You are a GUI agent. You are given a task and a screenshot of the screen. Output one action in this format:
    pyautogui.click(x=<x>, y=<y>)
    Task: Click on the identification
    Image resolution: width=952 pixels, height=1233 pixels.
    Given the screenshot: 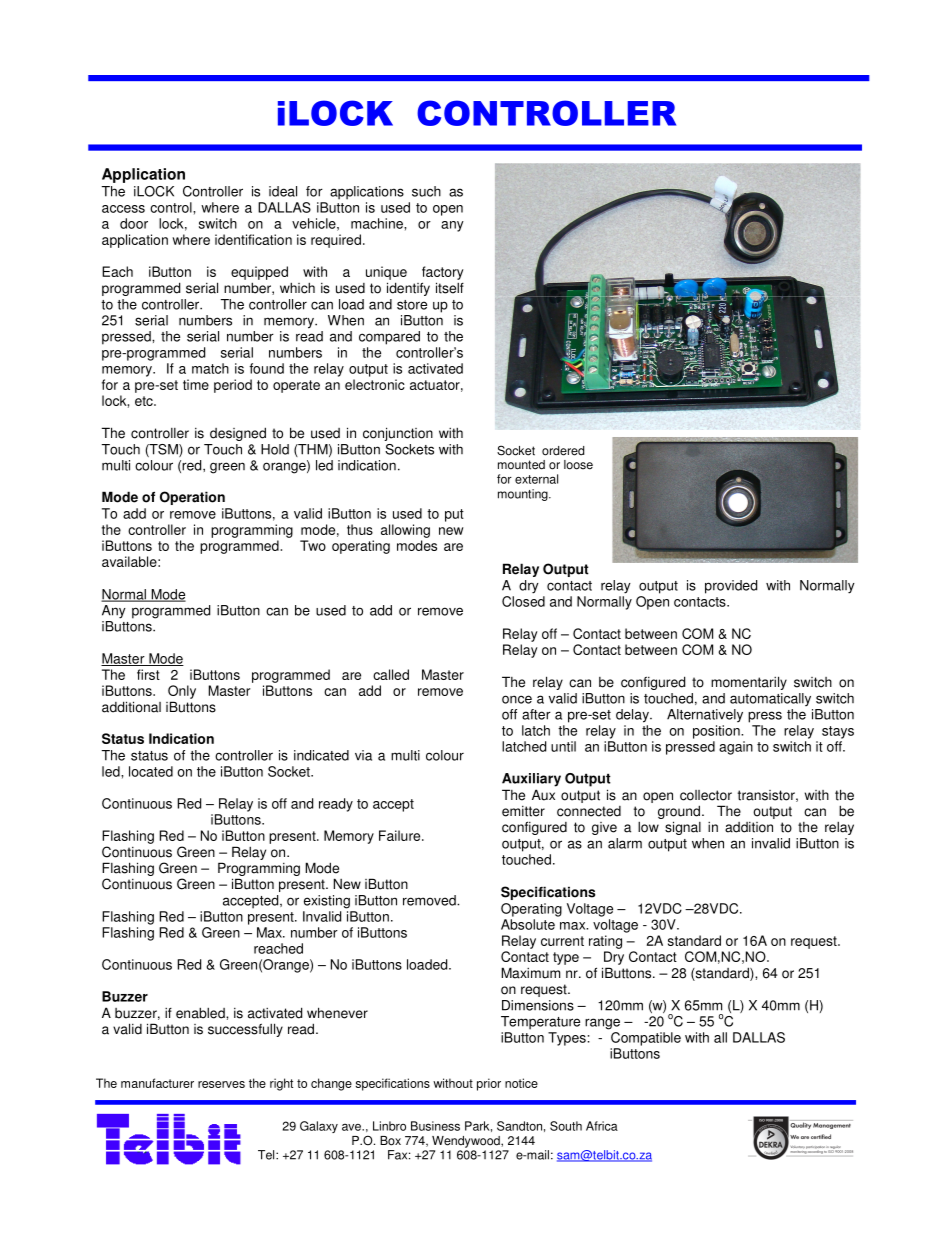 What is the action you would take?
    pyautogui.click(x=253, y=239)
